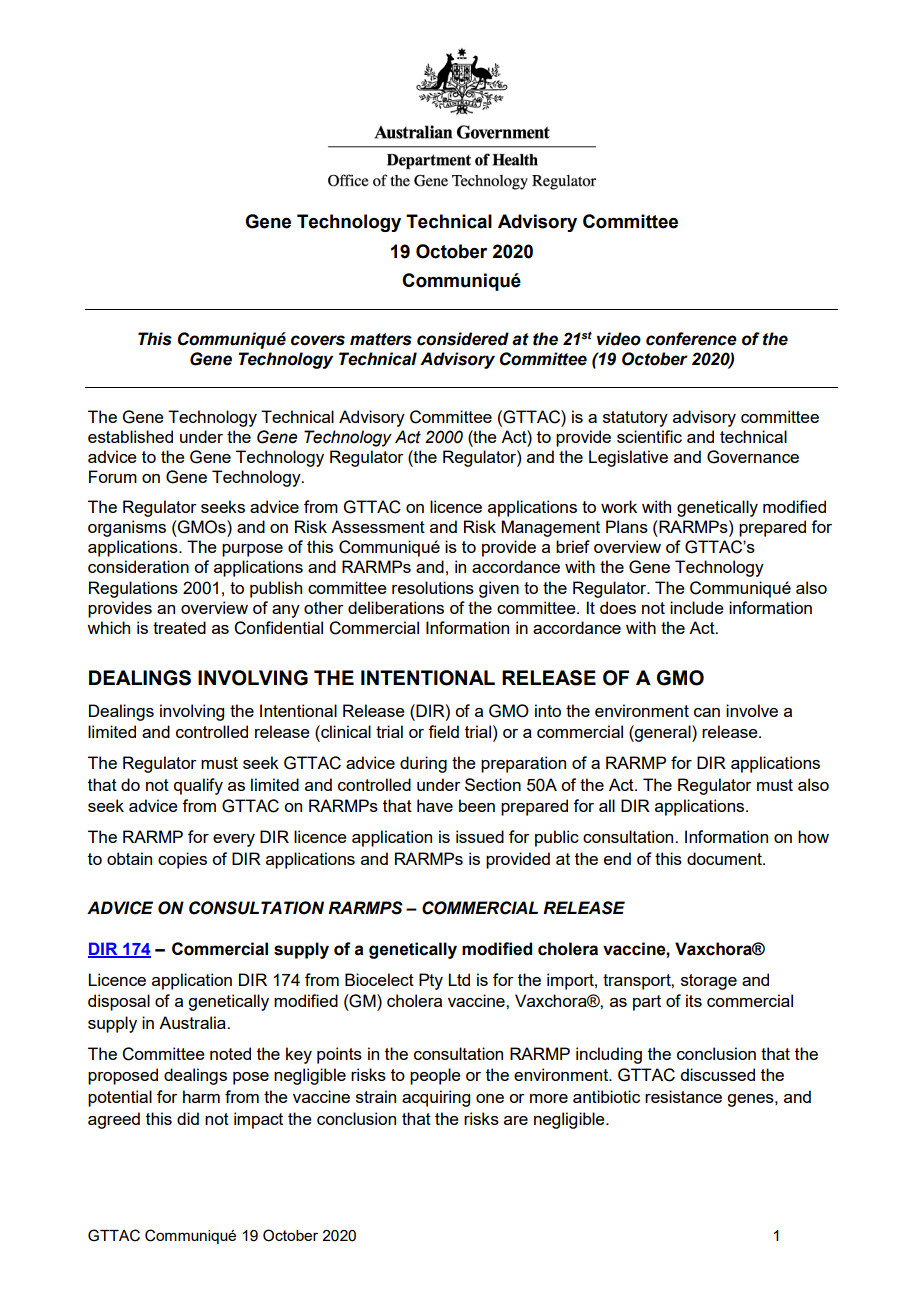 This screenshot has width=924, height=1308. Describe the element at coordinates (463, 339) in the screenshot. I see `considered` at that location.
